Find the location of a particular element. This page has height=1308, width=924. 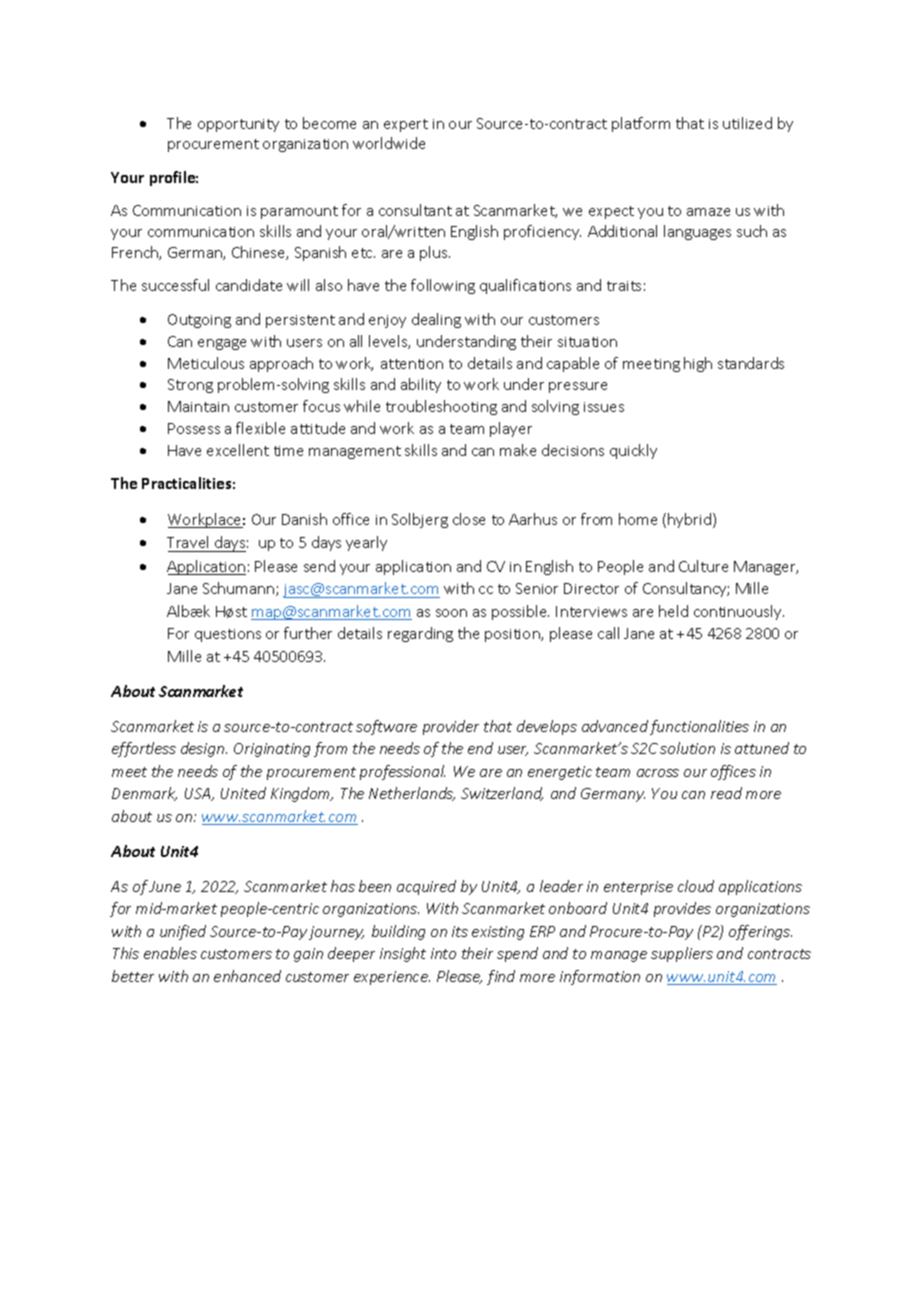

become is located at coordinates (329, 123).
